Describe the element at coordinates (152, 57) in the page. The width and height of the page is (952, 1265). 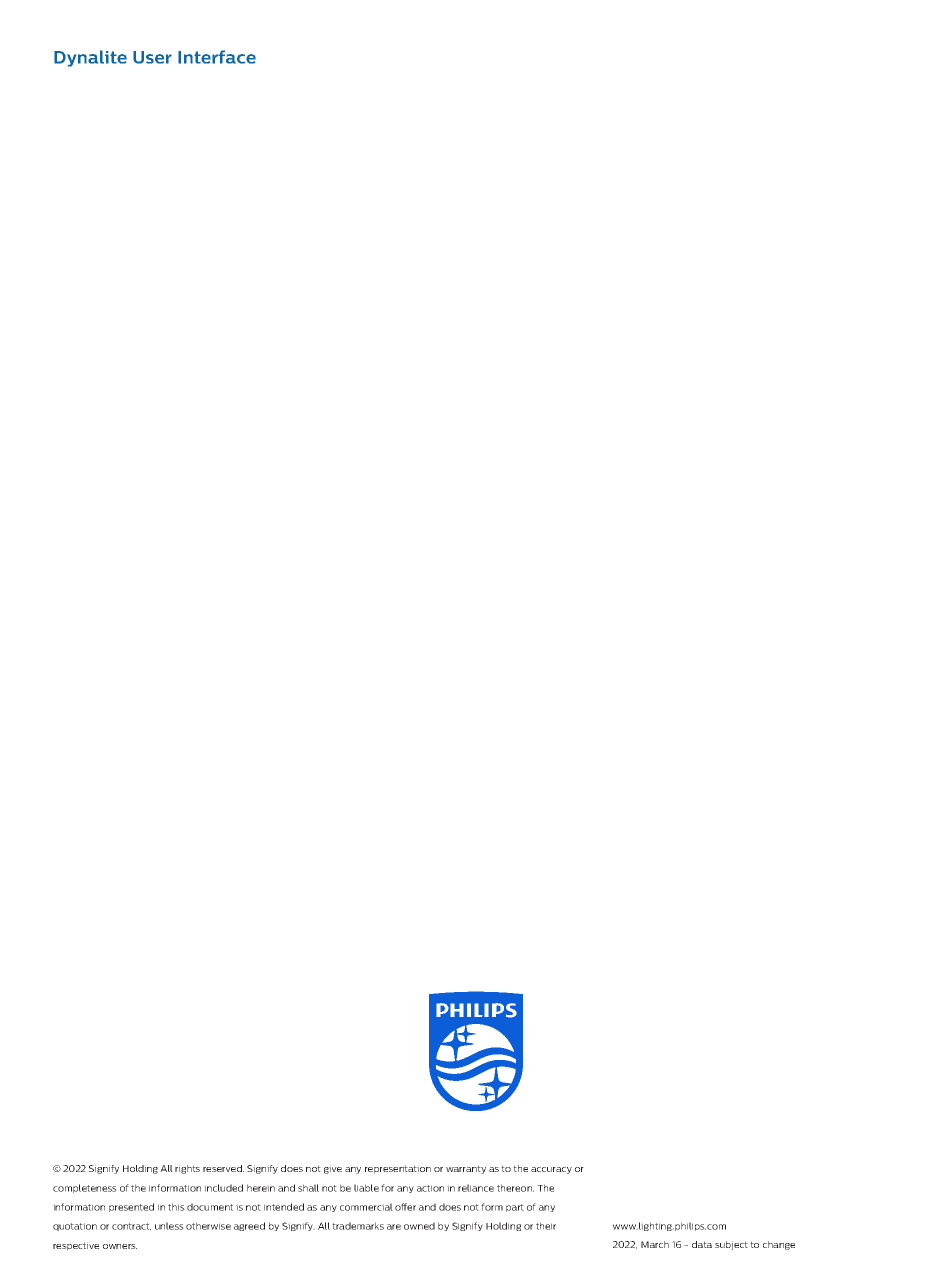
I see `User` at that location.
